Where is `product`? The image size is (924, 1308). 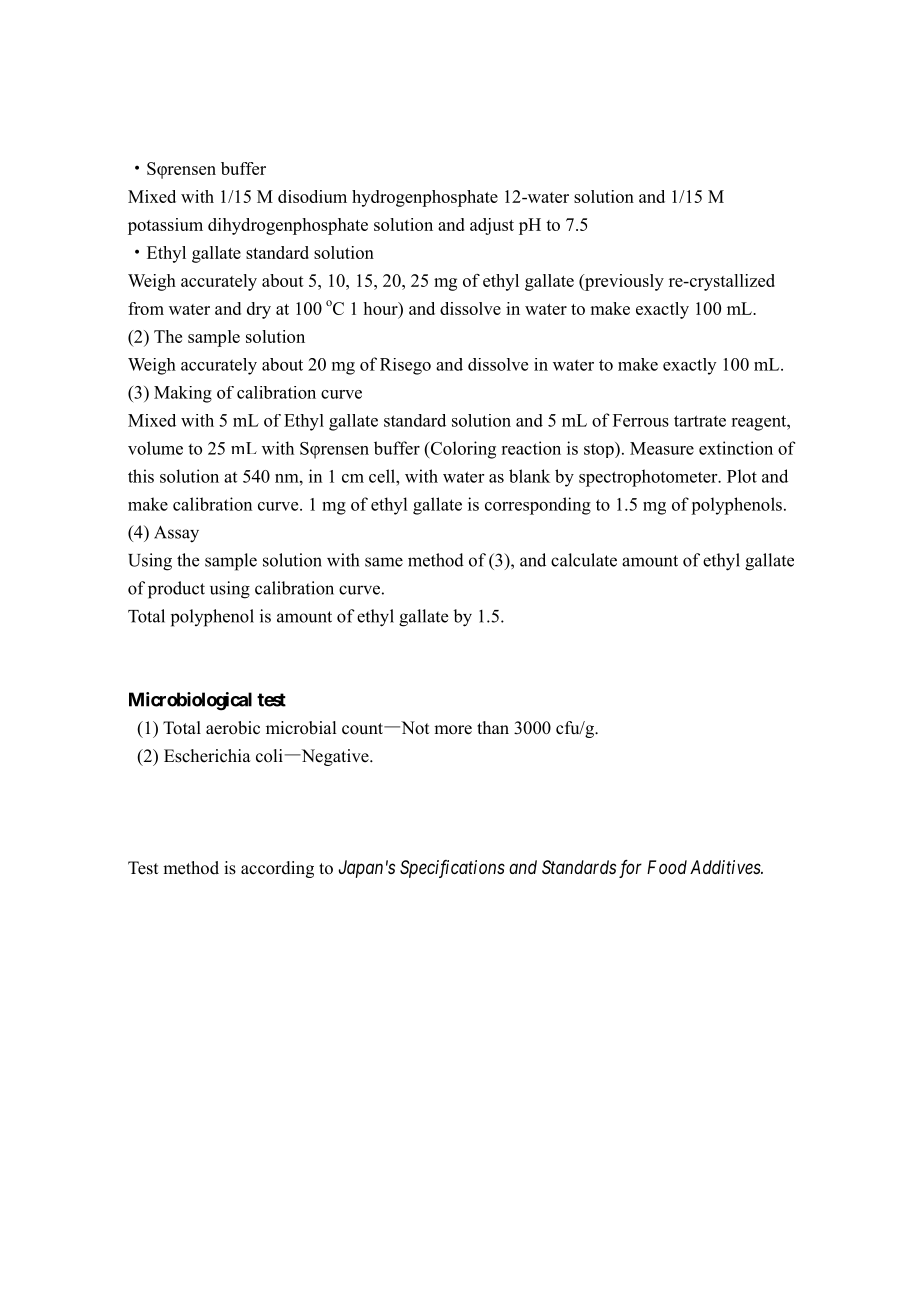 product is located at coordinates (176, 590).
